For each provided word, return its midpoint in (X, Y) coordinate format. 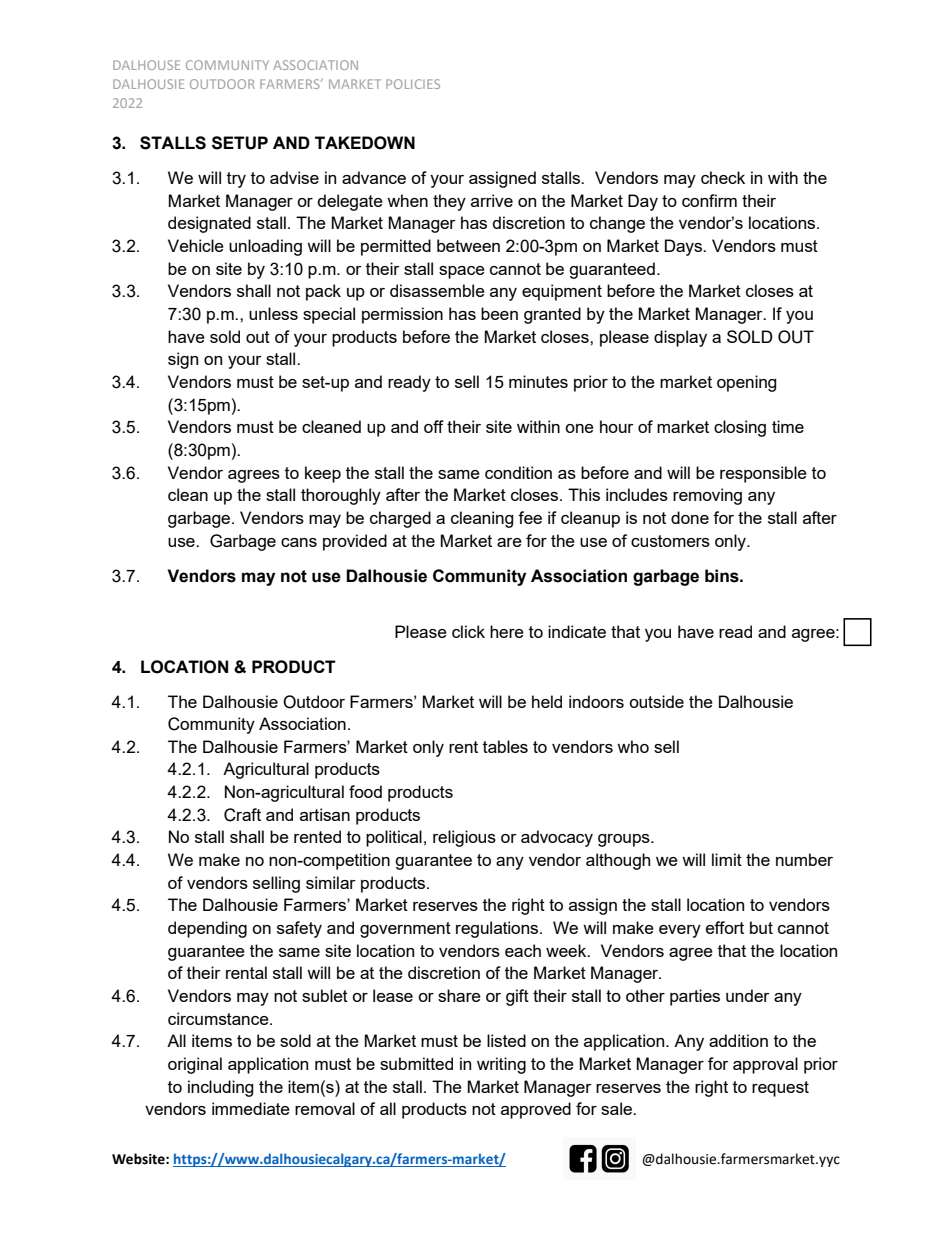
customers (670, 541)
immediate (251, 1108)
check (723, 177)
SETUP (240, 143)
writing (501, 1065)
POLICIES (413, 84)
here (507, 631)
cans (299, 542)
